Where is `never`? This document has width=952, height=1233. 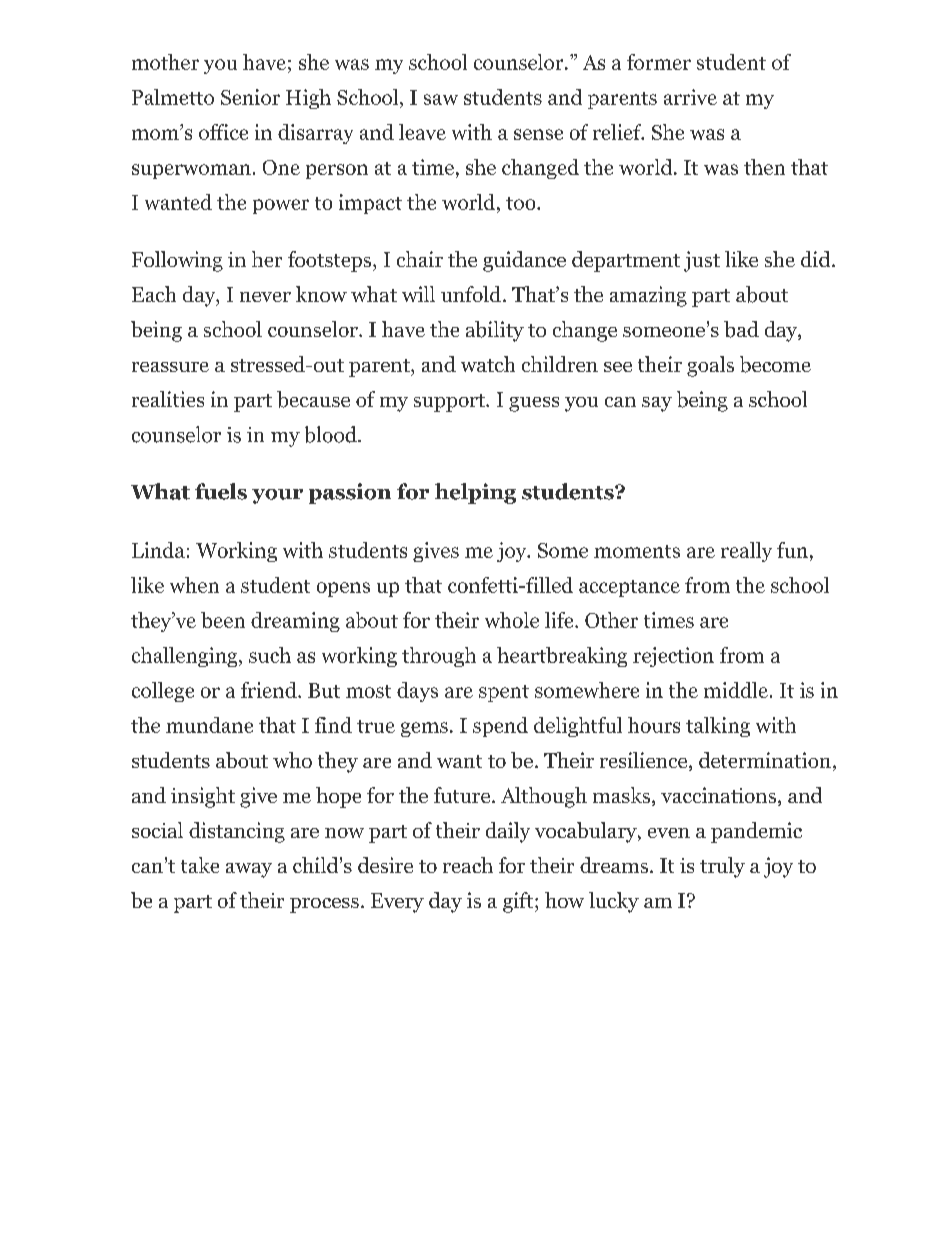 never is located at coordinates (265, 297).
